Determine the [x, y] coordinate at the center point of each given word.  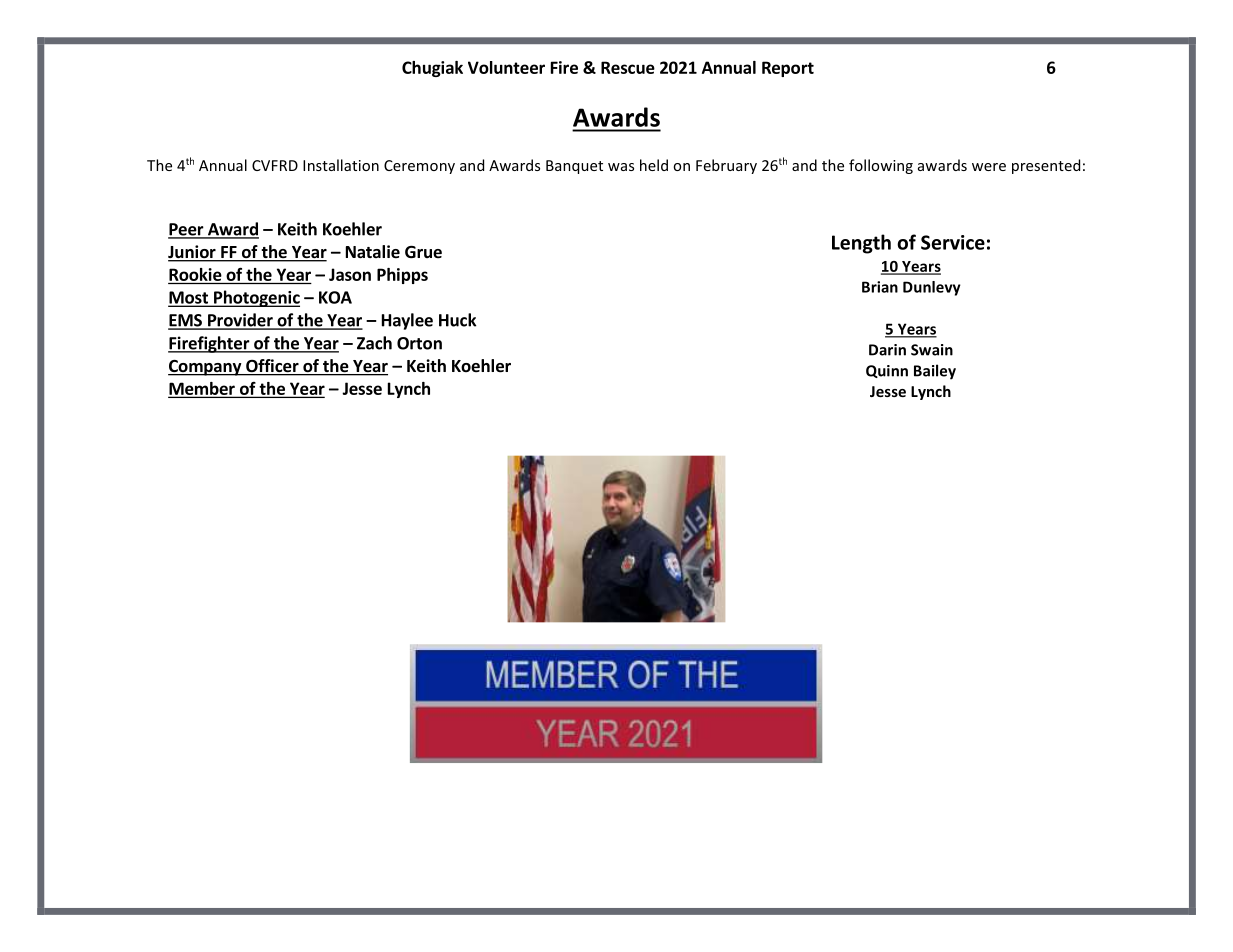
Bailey [935, 372]
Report [788, 69]
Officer [272, 367]
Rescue [628, 67]
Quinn [887, 371]
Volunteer [506, 67]
